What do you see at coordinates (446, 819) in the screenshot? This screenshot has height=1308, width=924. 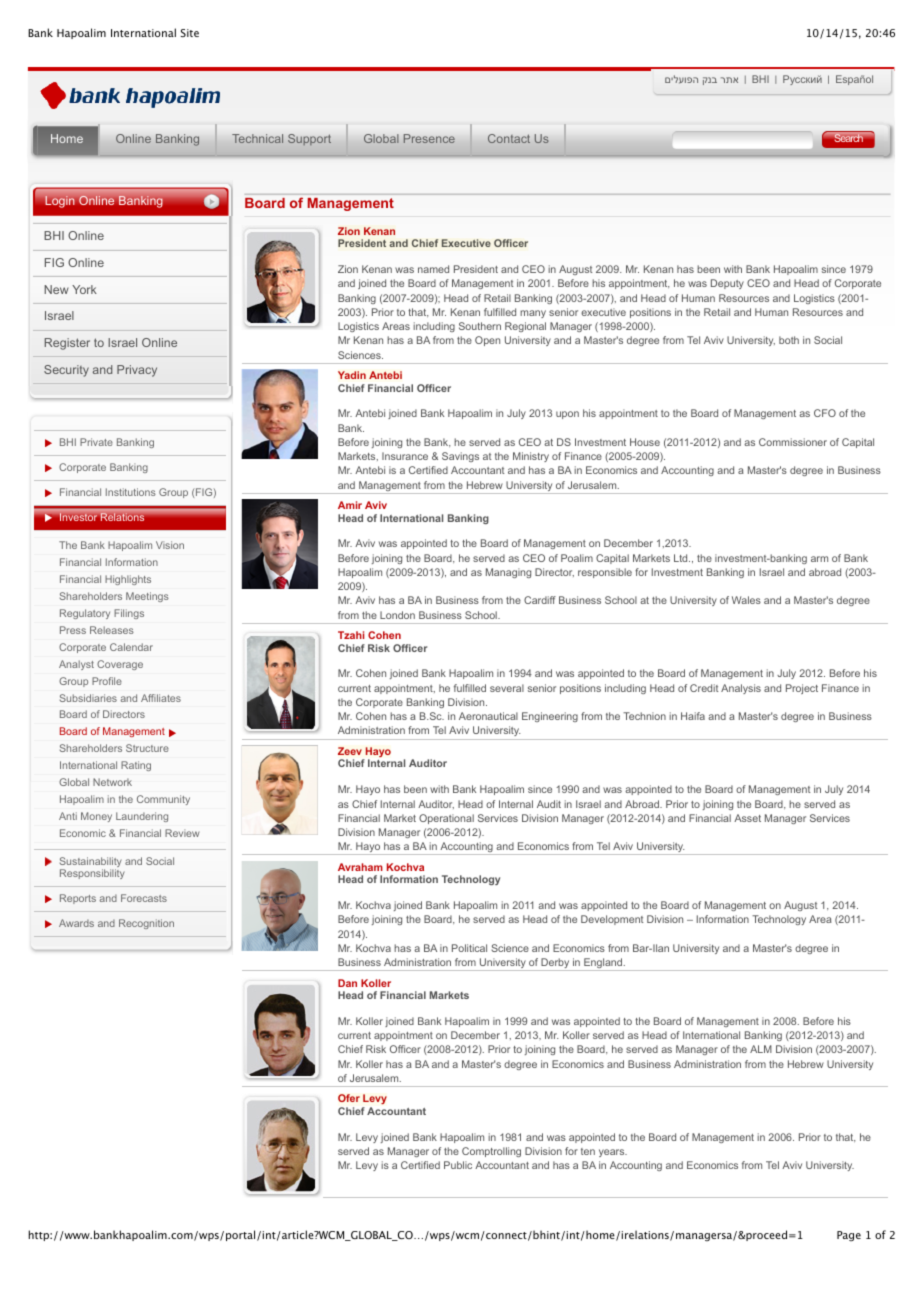 I see `Operational` at bounding box center [446, 819].
